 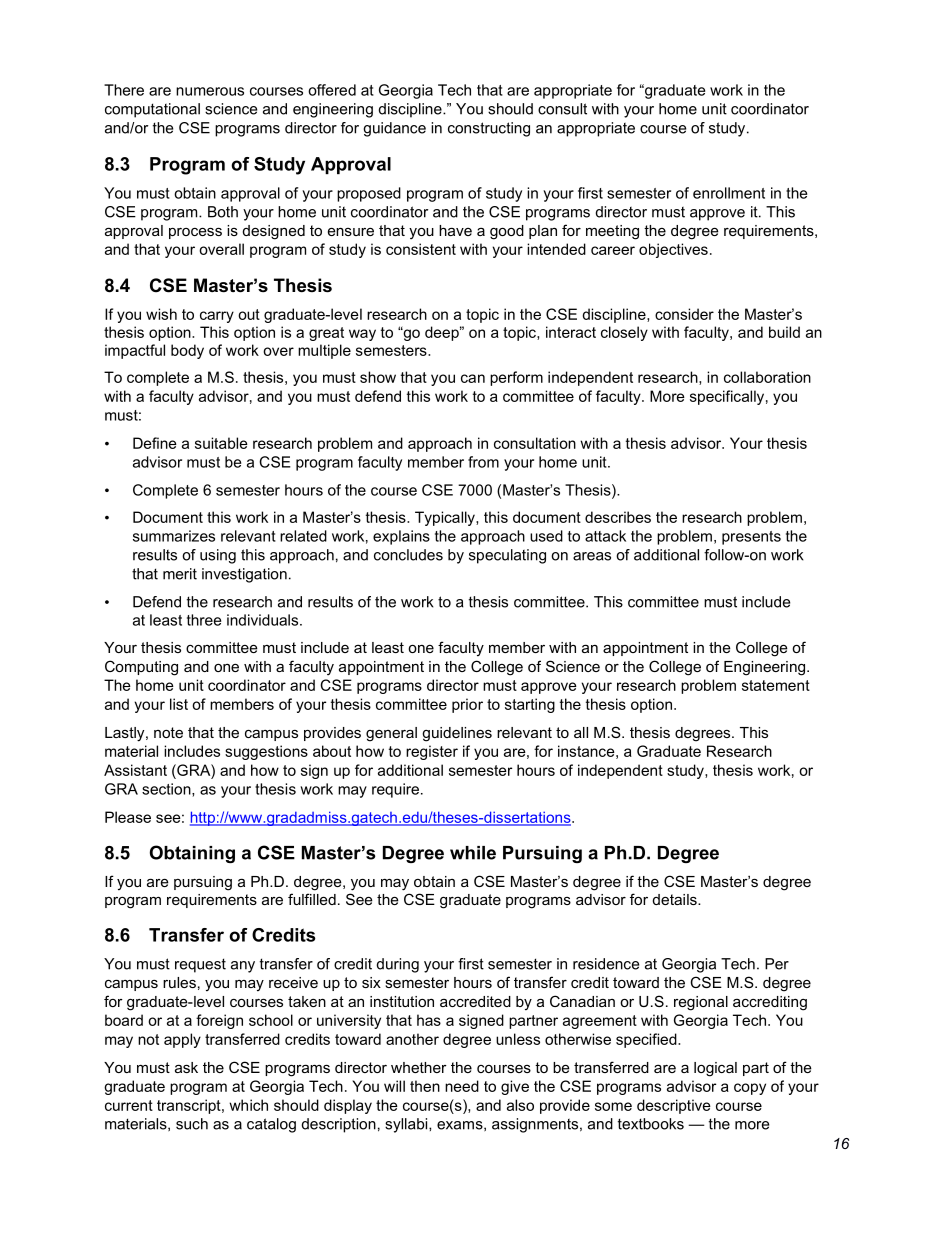 What do you see at coordinates (489, 129) in the screenshot?
I see `constructing` at bounding box center [489, 129].
